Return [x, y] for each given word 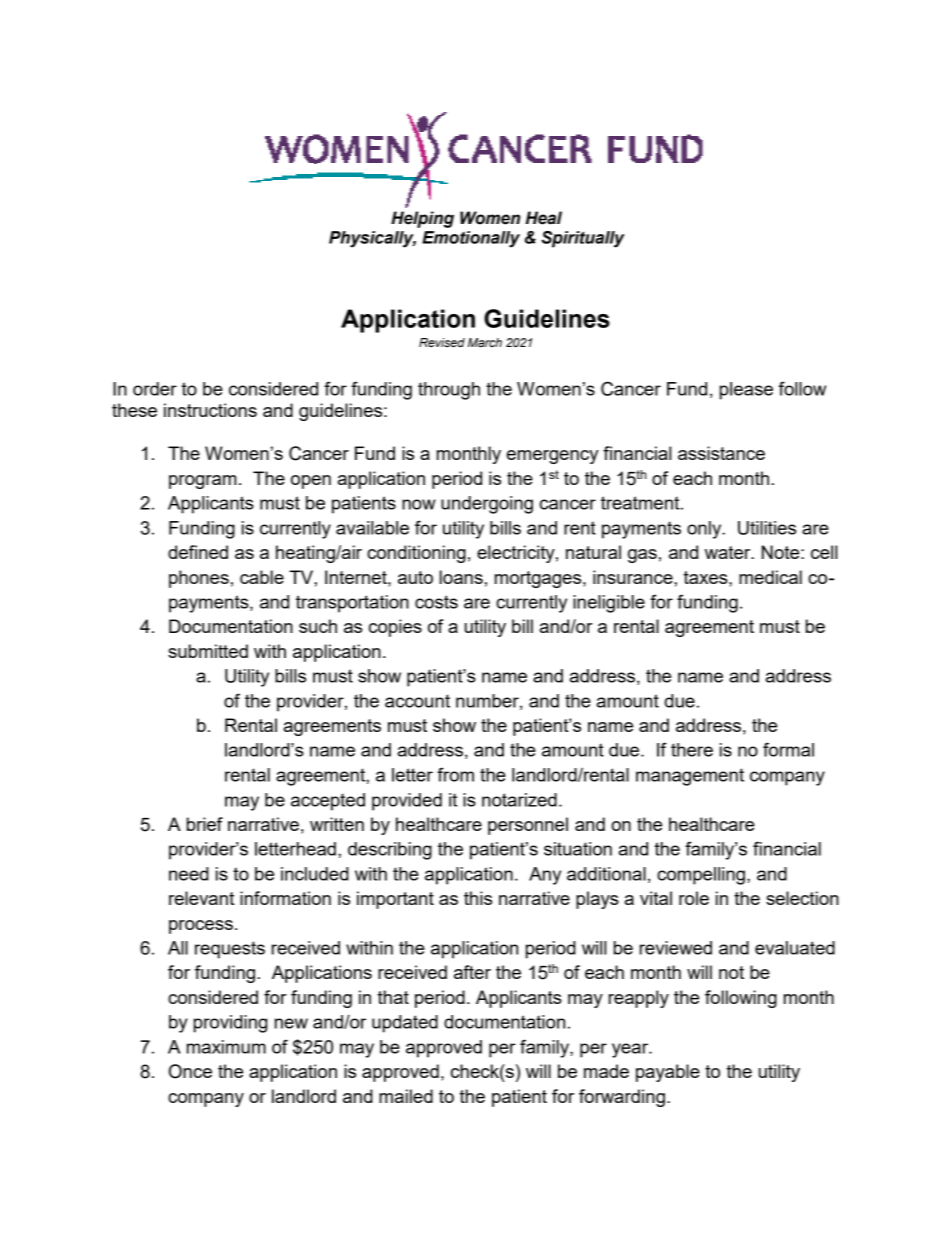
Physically [372, 239]
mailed [406, 1096]
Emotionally [471, 239]
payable [668, 1073]
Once [190, 1071]
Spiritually [583, 239]
